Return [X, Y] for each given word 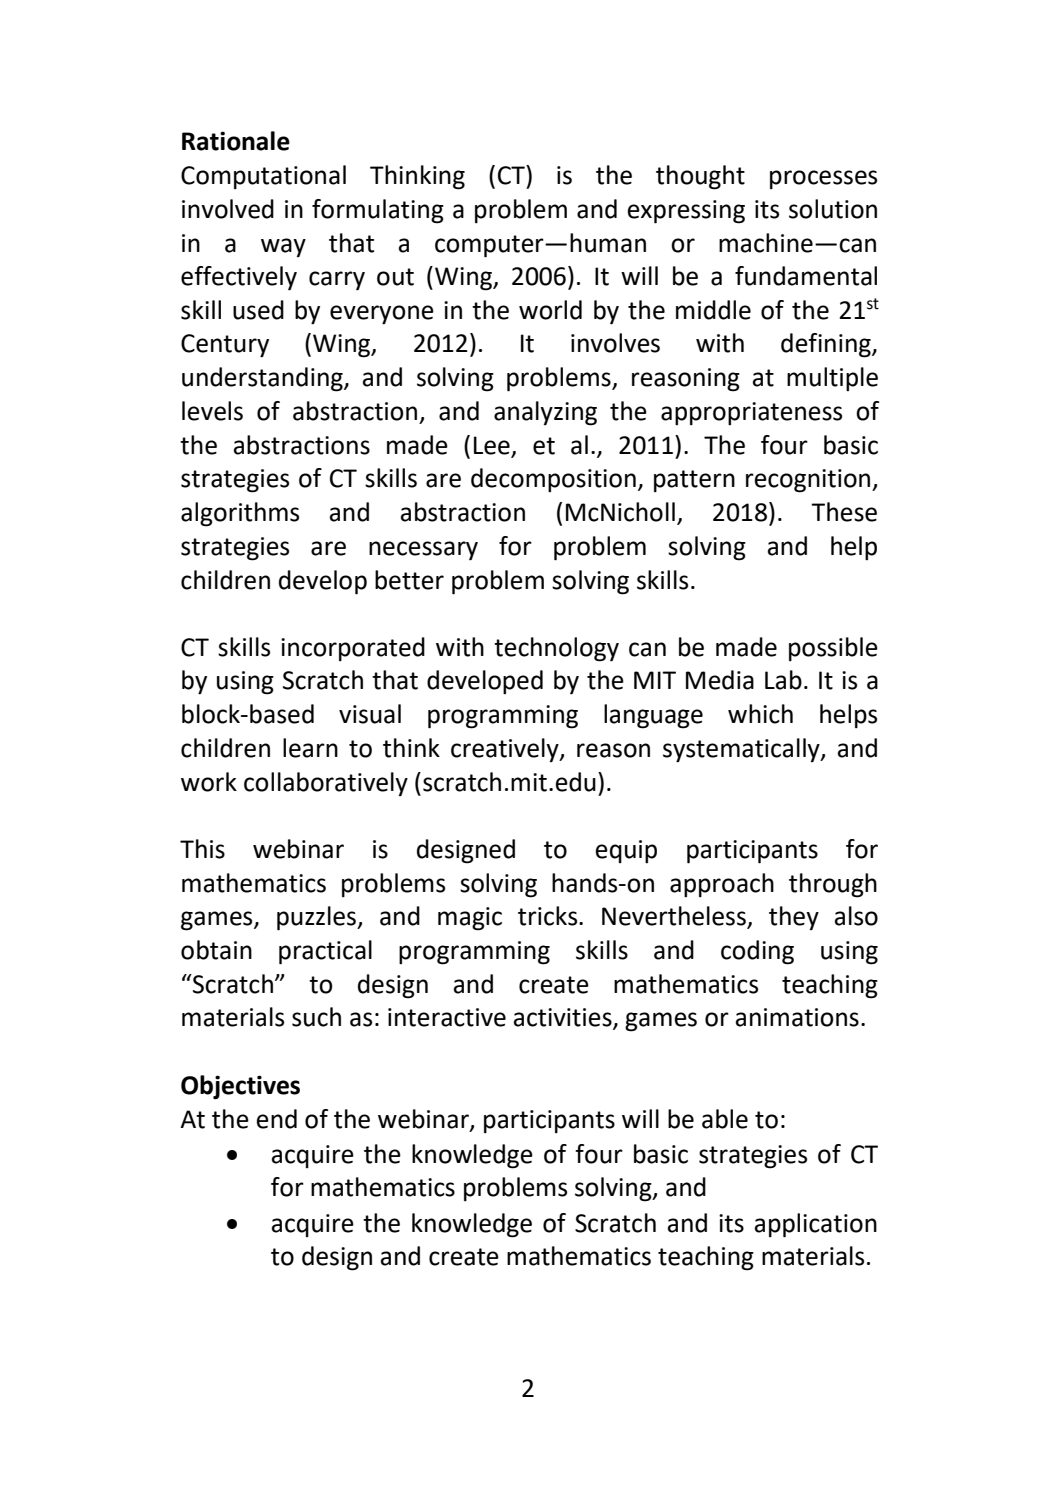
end [277, 1119]
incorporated [353, 649]
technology [556, 649]
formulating [378, 211]
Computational [263, 177]
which [760, 714]
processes [823, 179]
